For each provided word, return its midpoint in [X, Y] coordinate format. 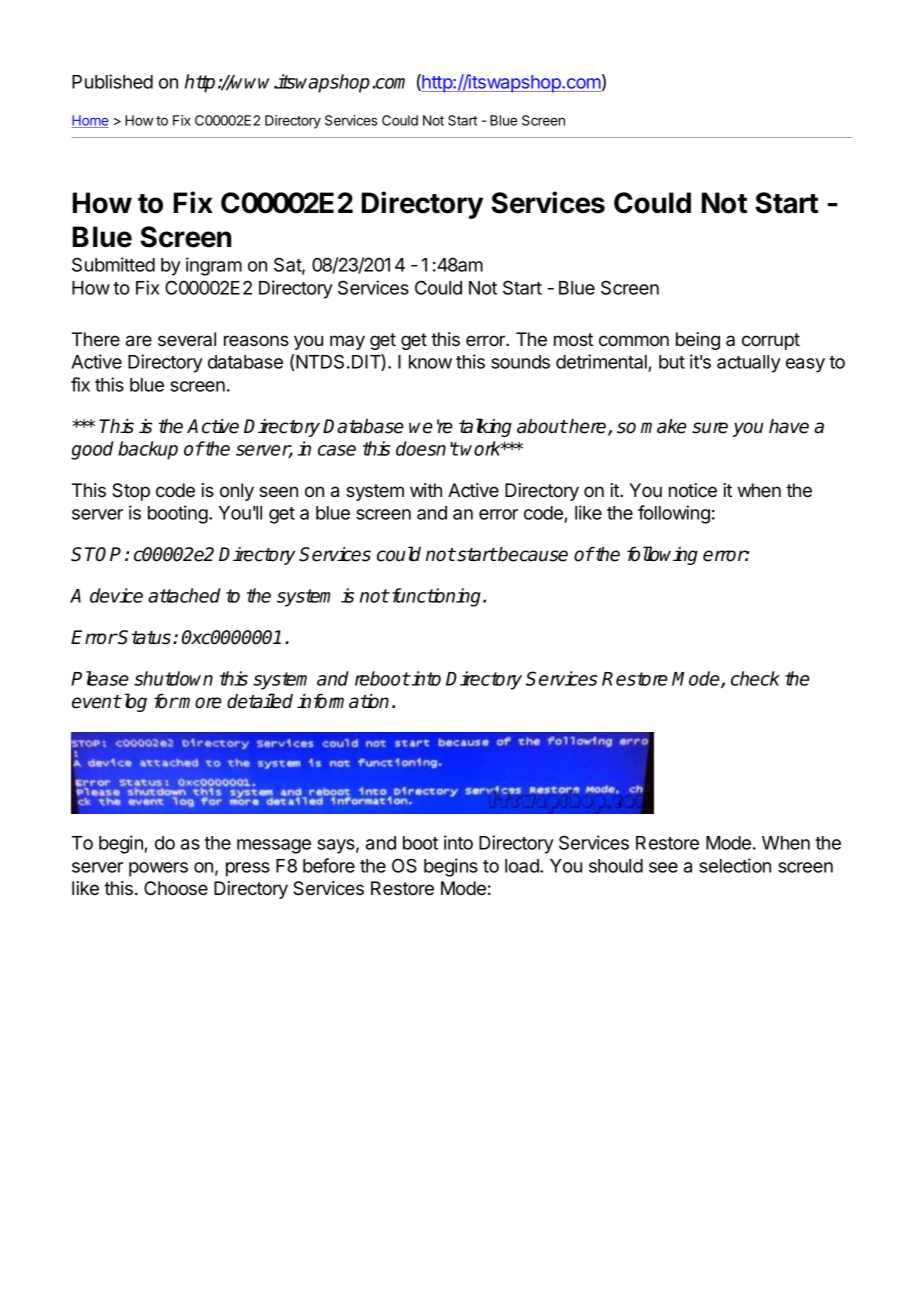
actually [749, 364]
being [698, 341]
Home [90, 121]
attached [184, 595]
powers [158, 869]
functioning [436, 597]
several [187, 339]
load [523, 866]
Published [112, 81]
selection [735, 865]
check [755, 678]
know [430, 362]
